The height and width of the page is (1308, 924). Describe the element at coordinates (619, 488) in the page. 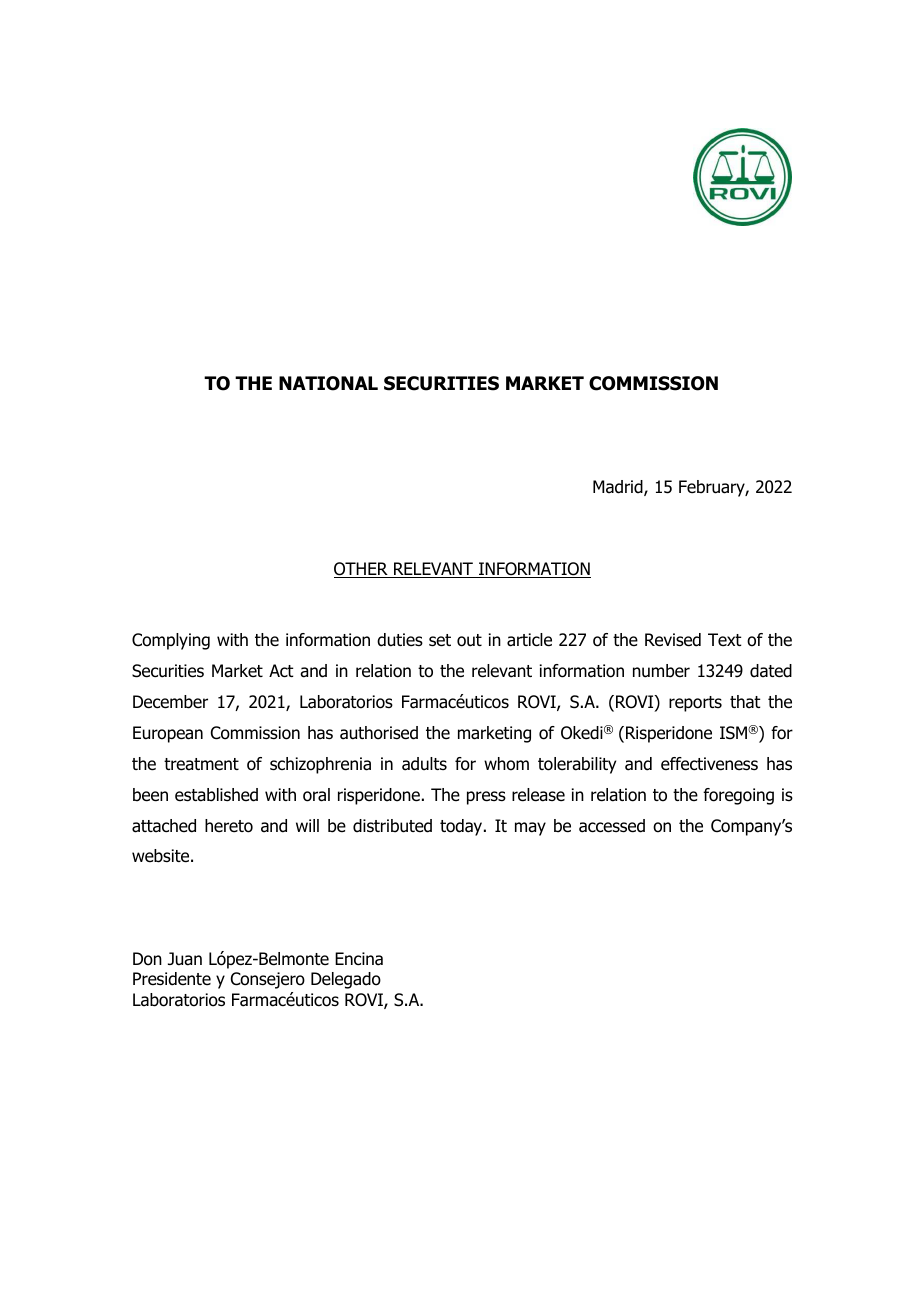

I see `Madrid` at that location.
